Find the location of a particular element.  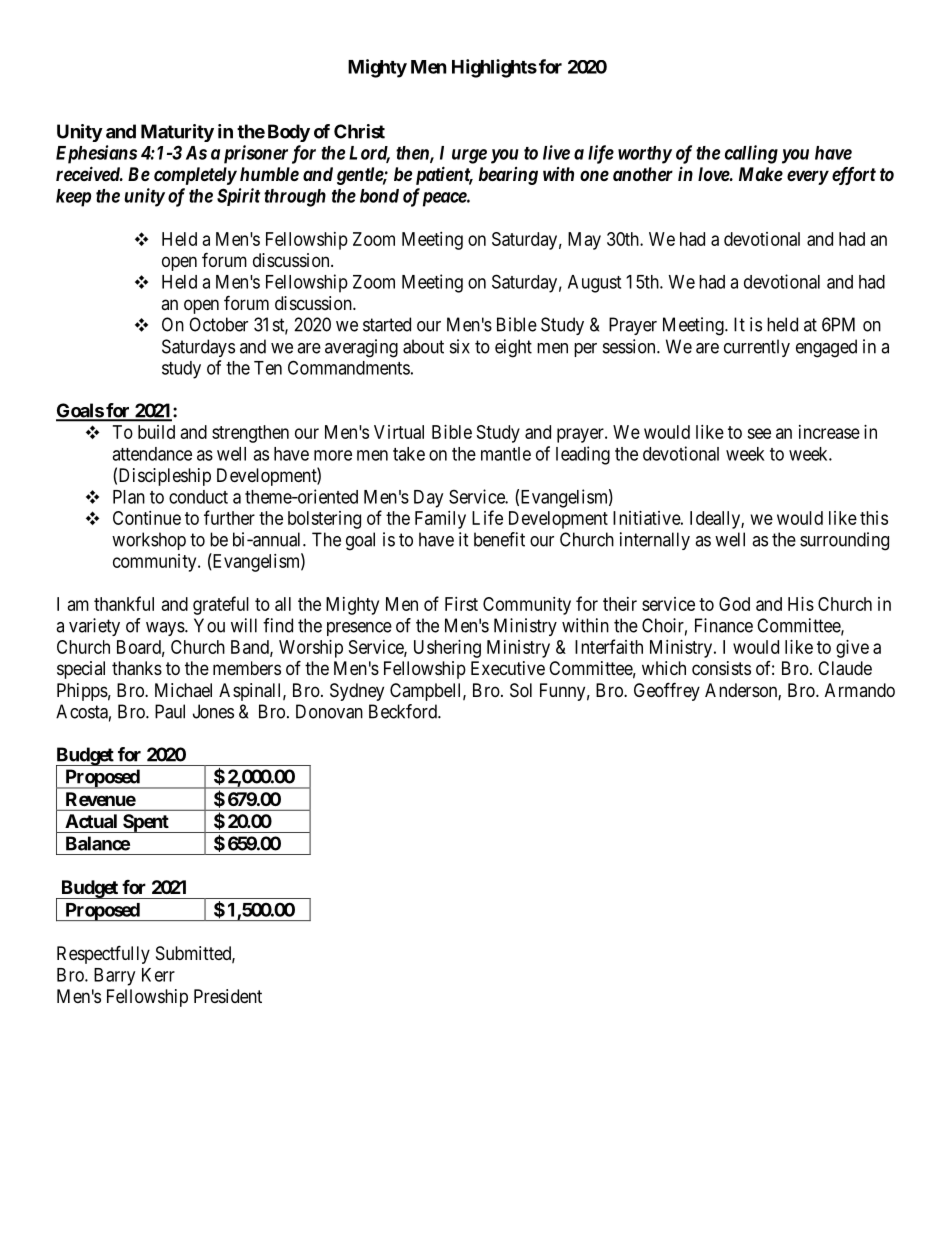

workshop is located at coordinates (149, 541).
